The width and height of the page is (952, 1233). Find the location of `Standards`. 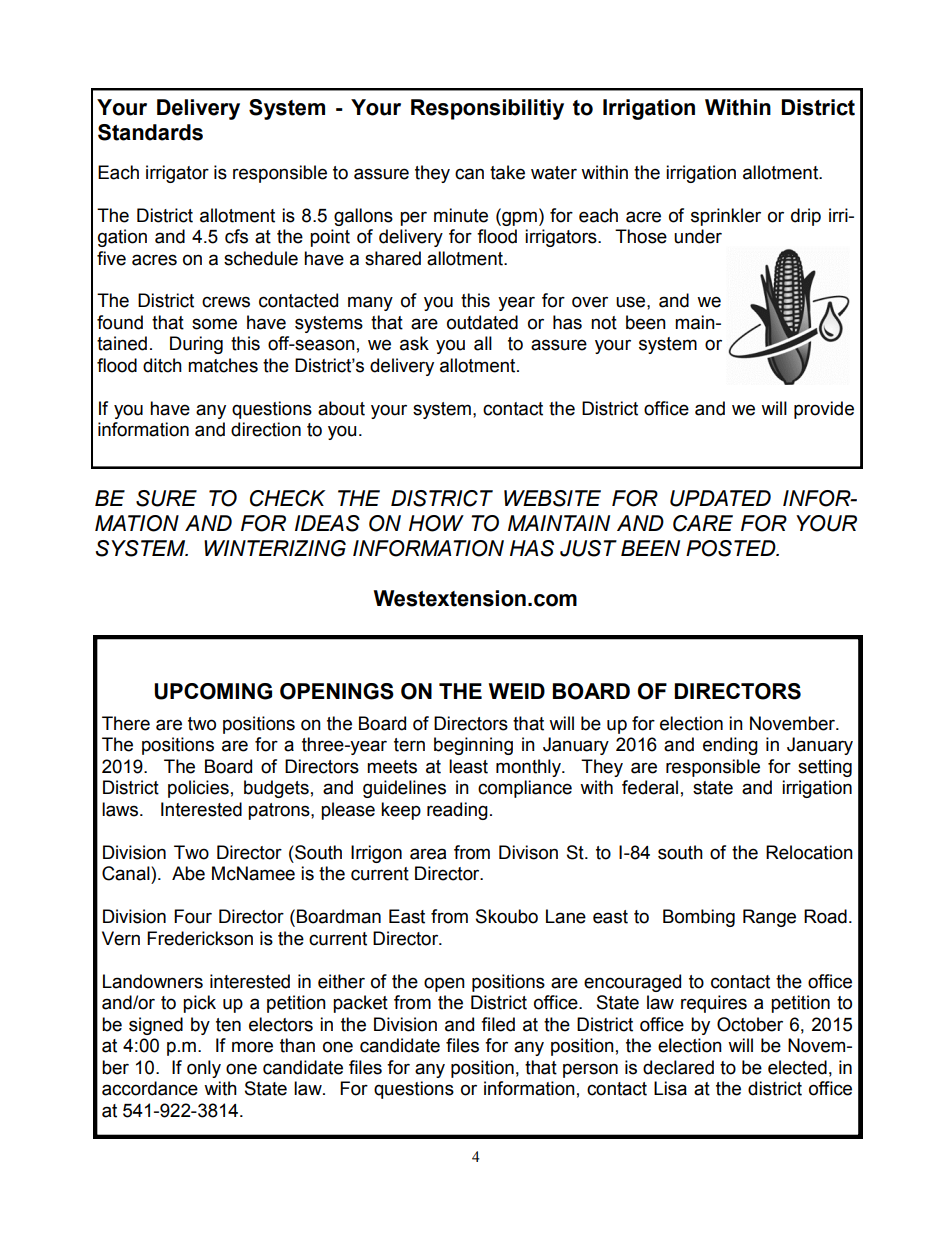

Standards is located at coordinates (150, 132).
